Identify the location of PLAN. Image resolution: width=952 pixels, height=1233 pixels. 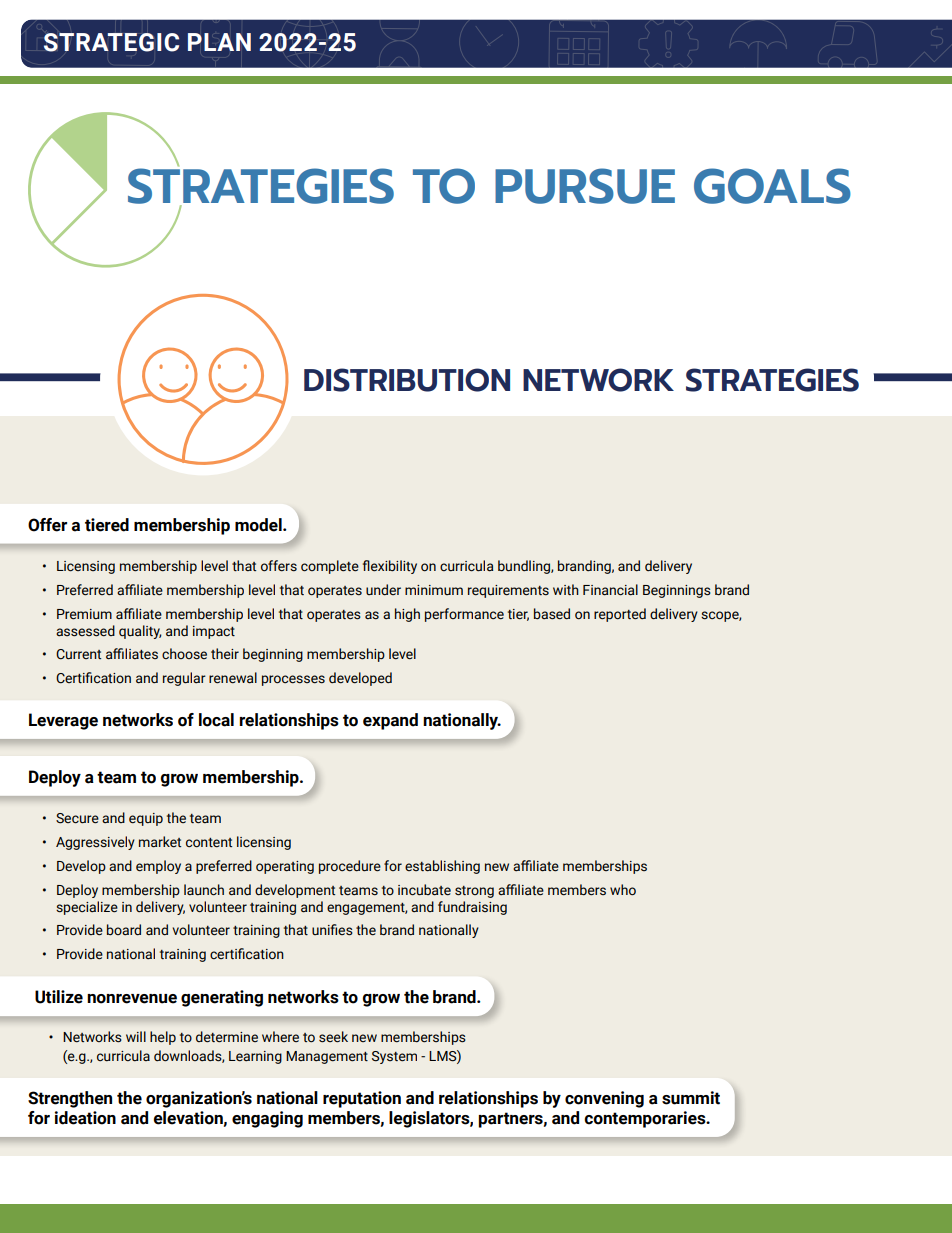
(219, 42).
